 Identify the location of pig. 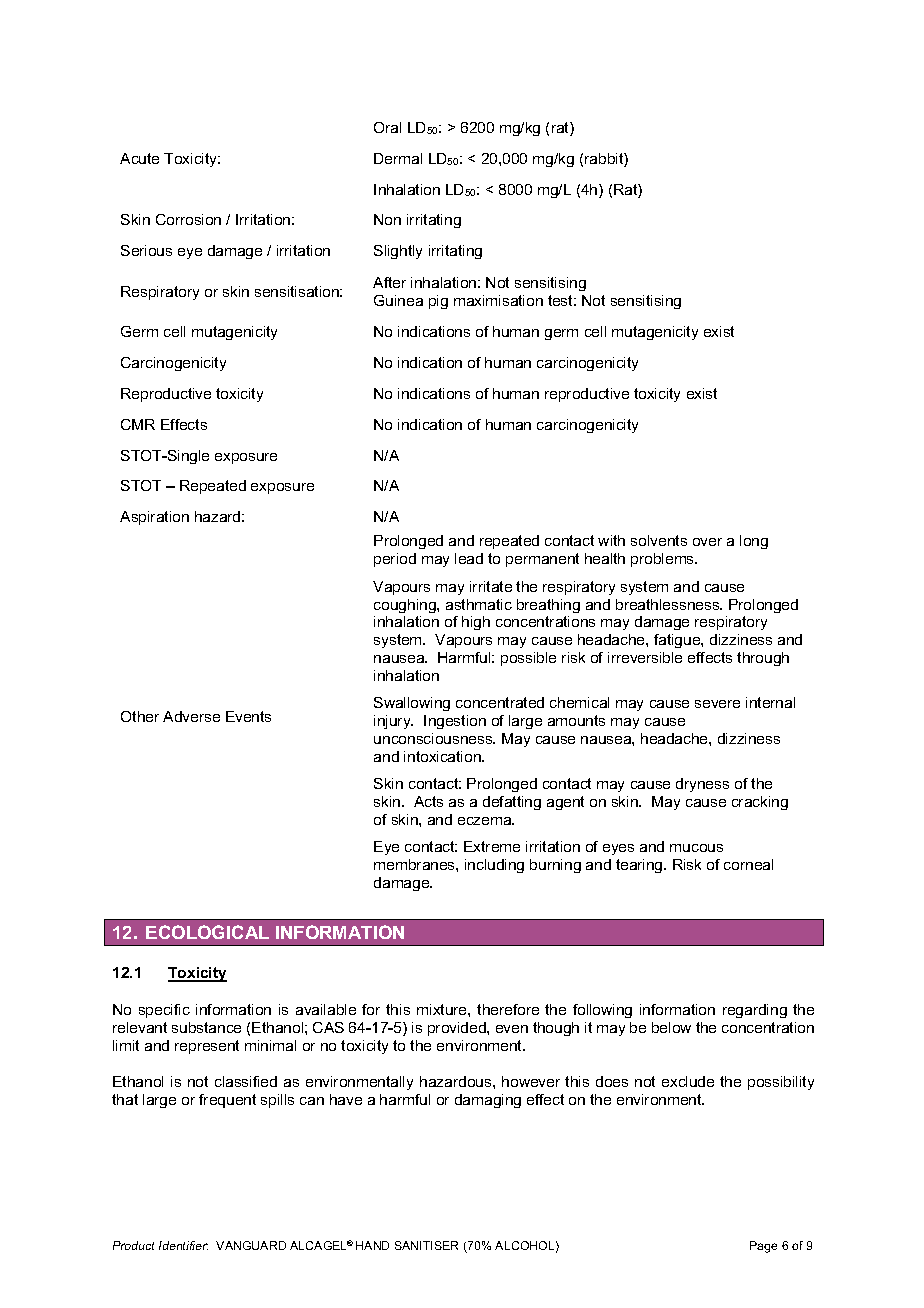
(438, 302).
